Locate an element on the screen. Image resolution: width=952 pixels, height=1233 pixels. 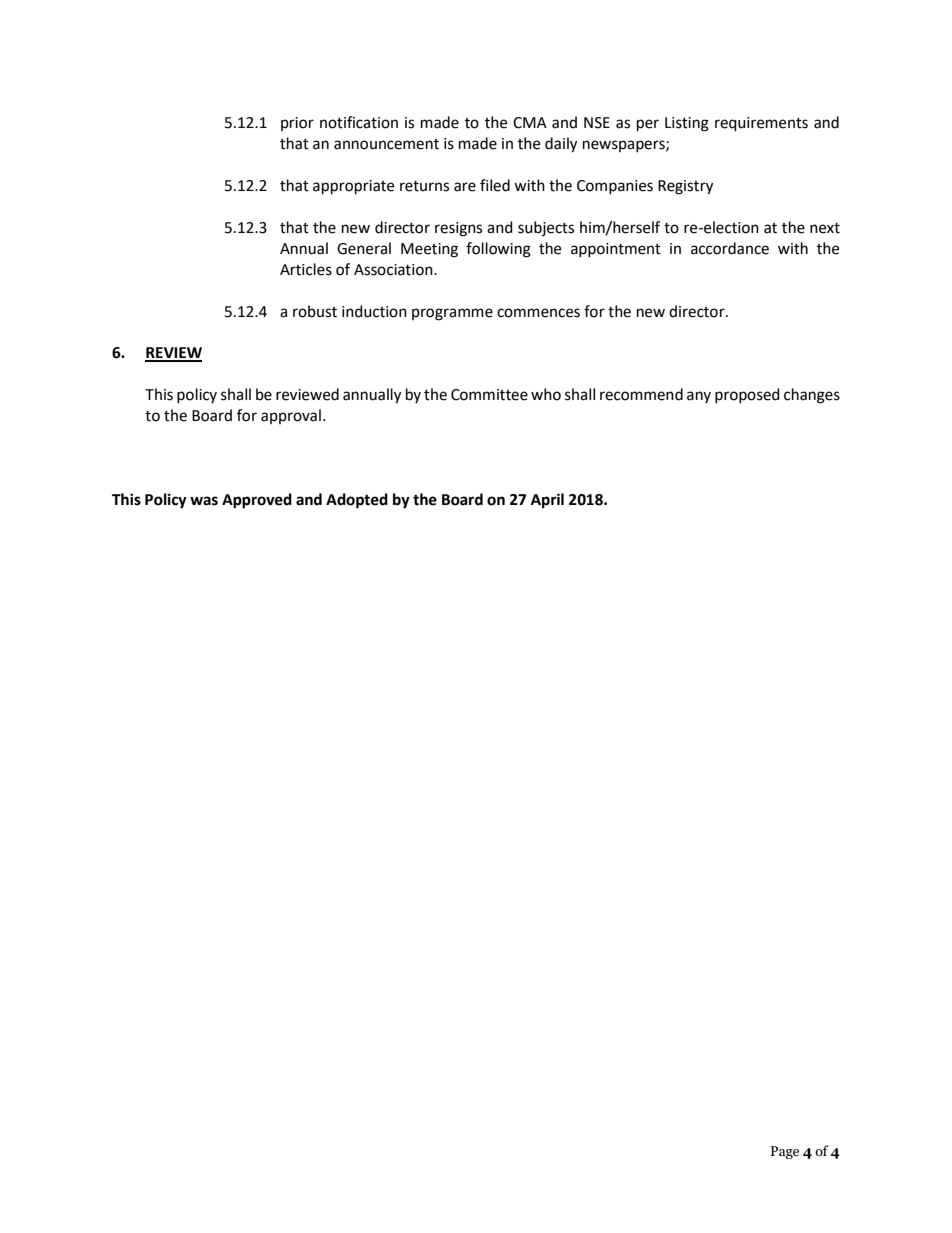
any is located at coordinates (699, 397).
